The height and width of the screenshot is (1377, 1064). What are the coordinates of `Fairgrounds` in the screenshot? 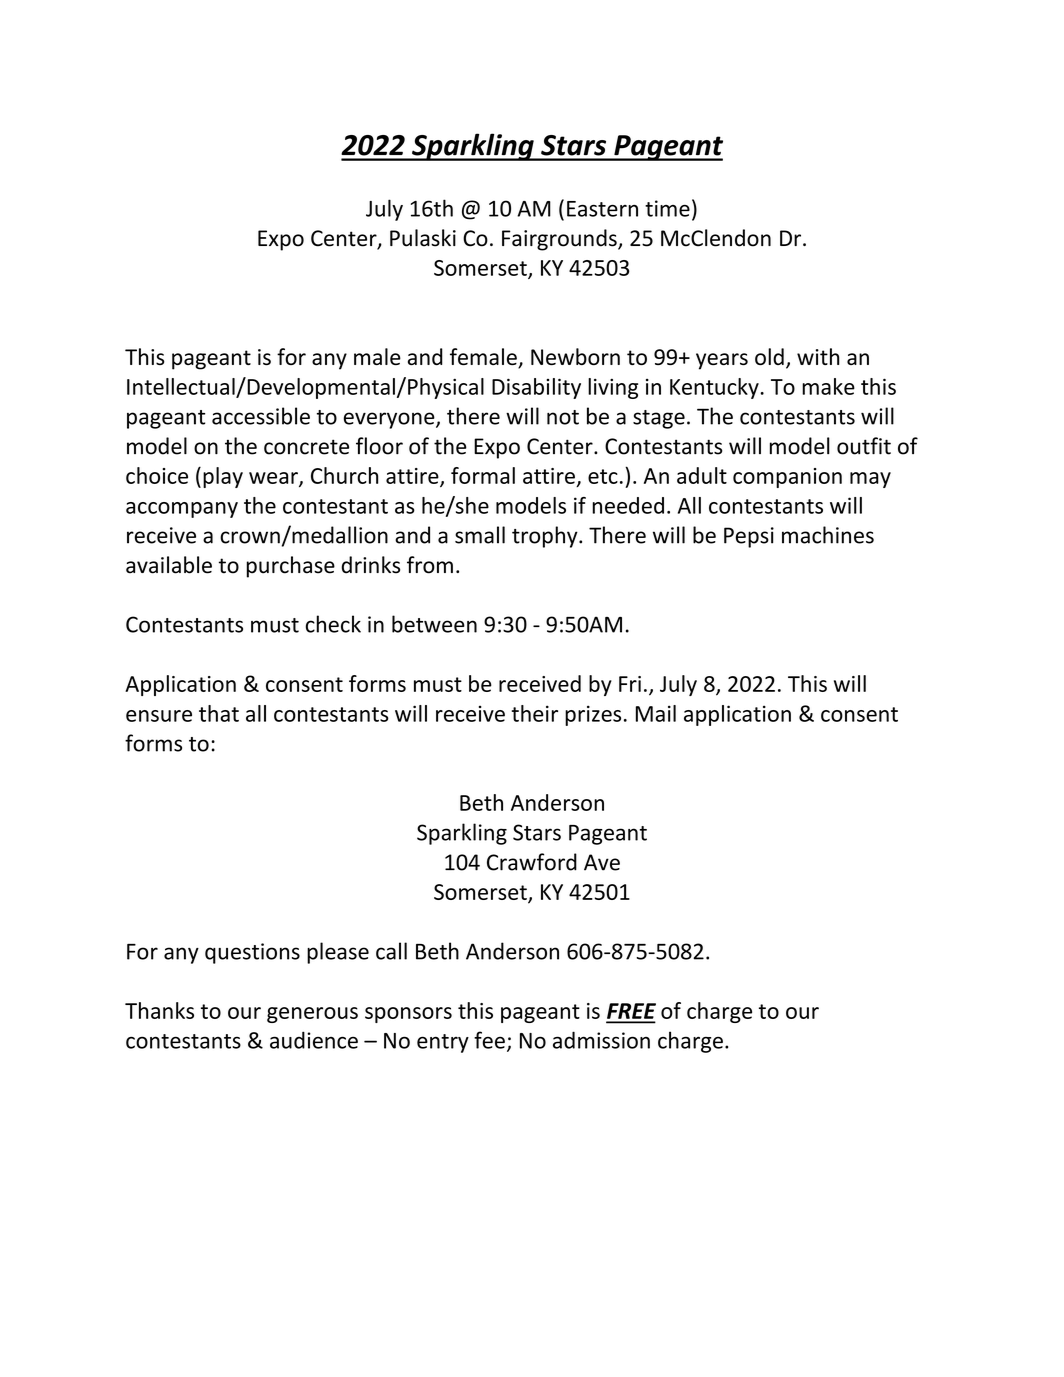 It's located at (560, 240).
